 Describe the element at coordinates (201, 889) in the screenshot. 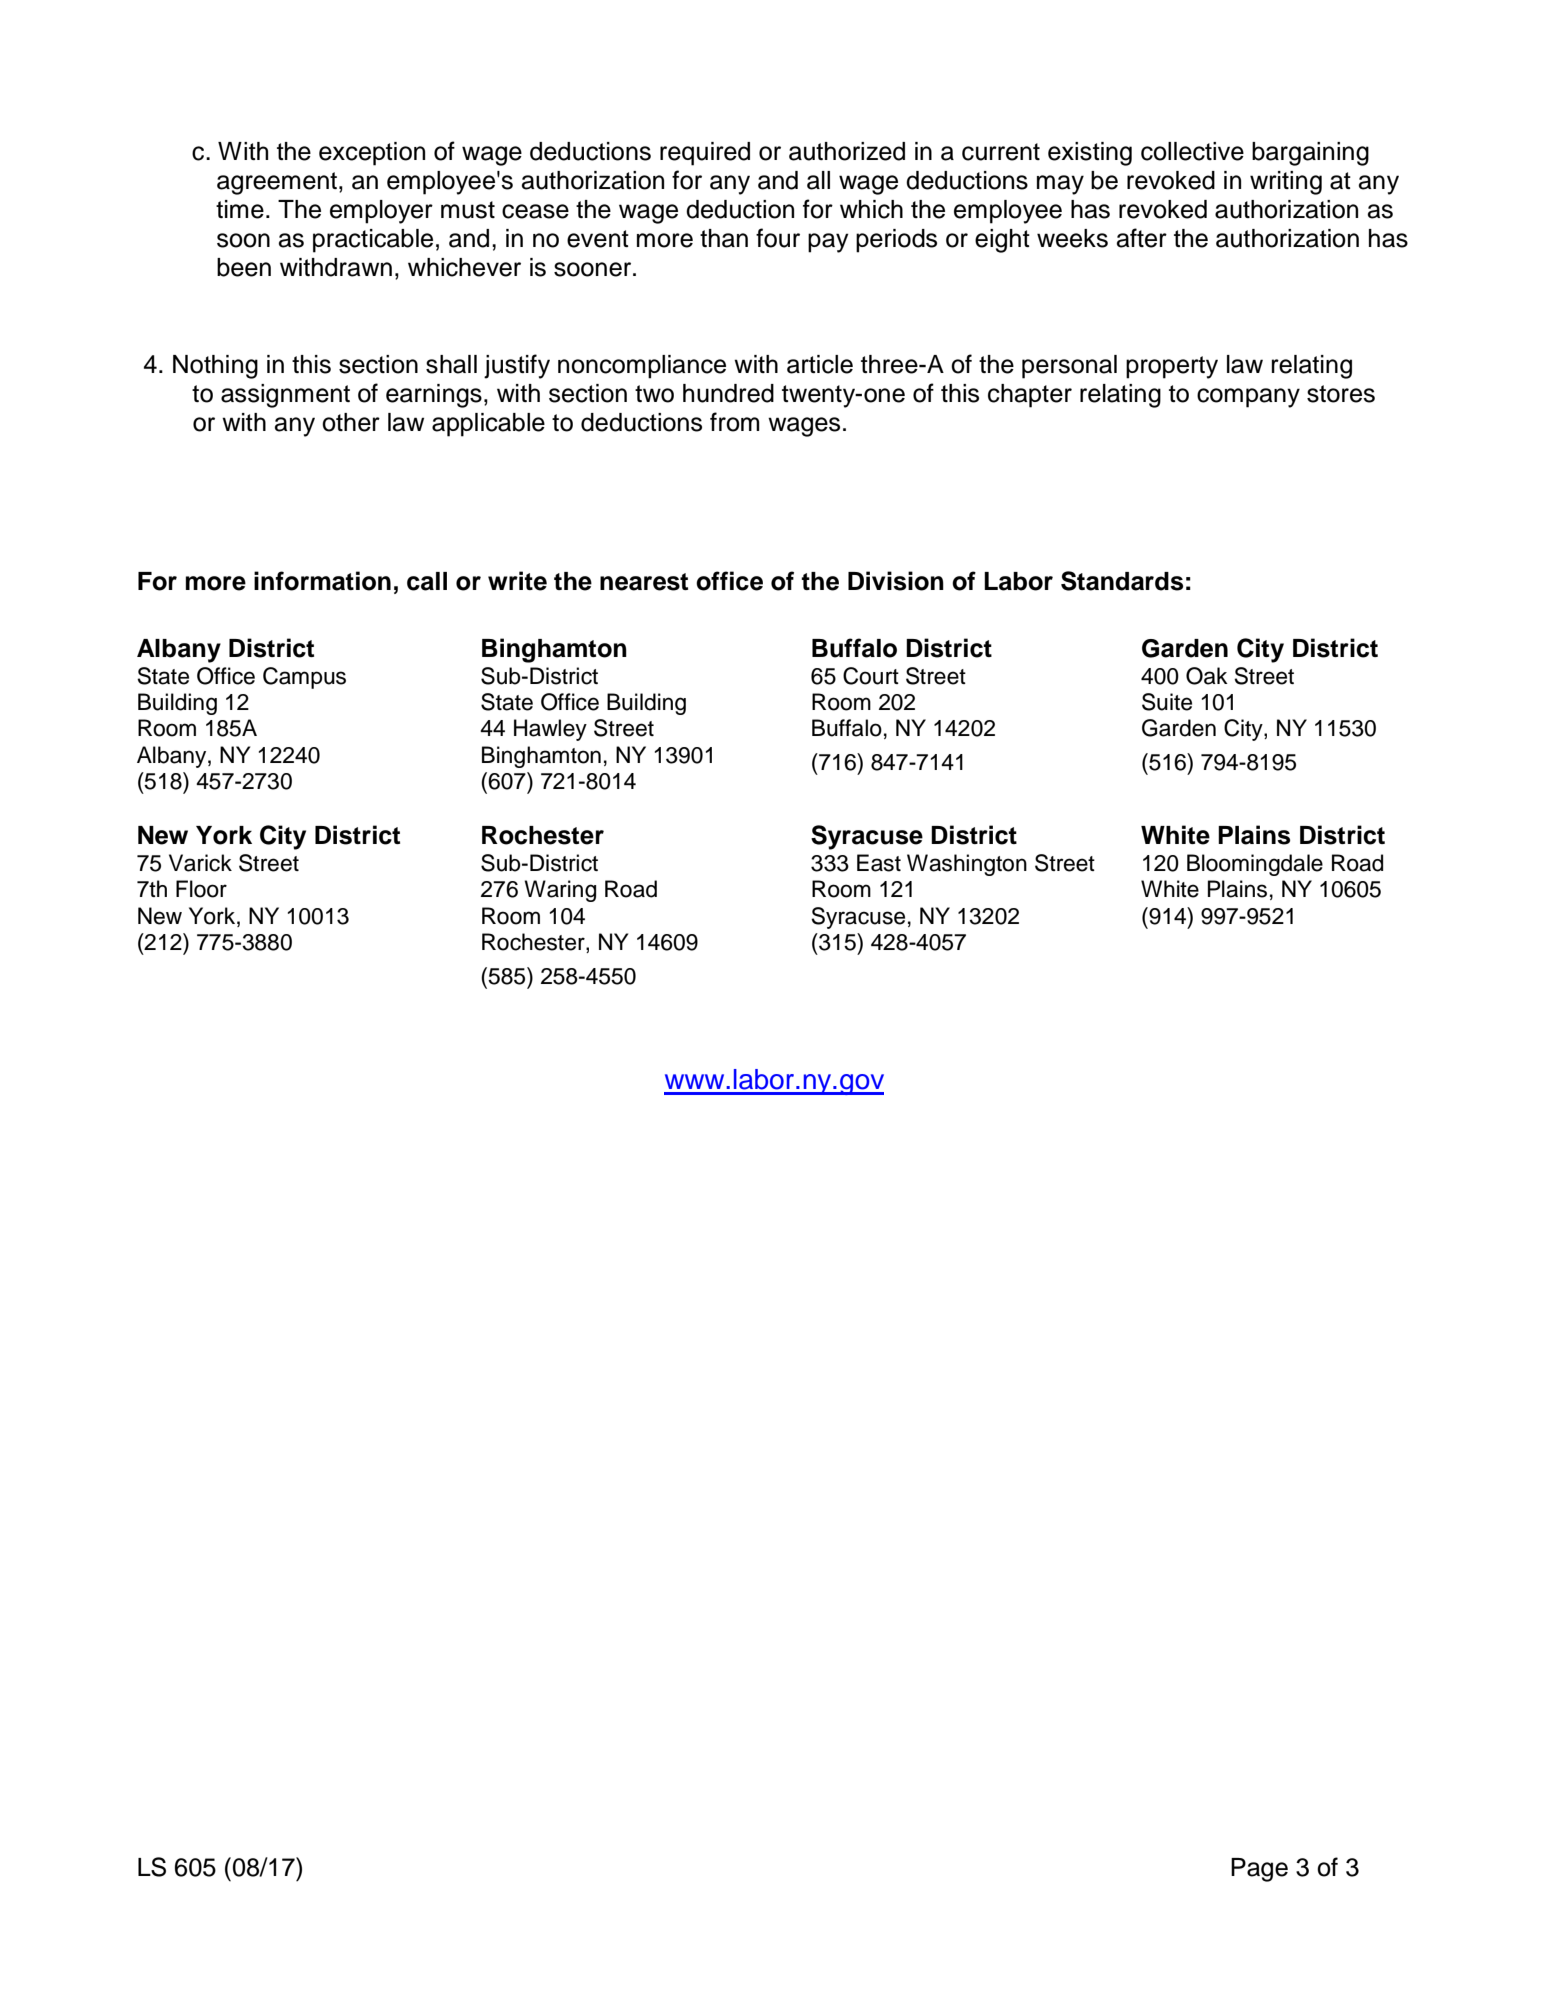

I see `Floor` at that location.
